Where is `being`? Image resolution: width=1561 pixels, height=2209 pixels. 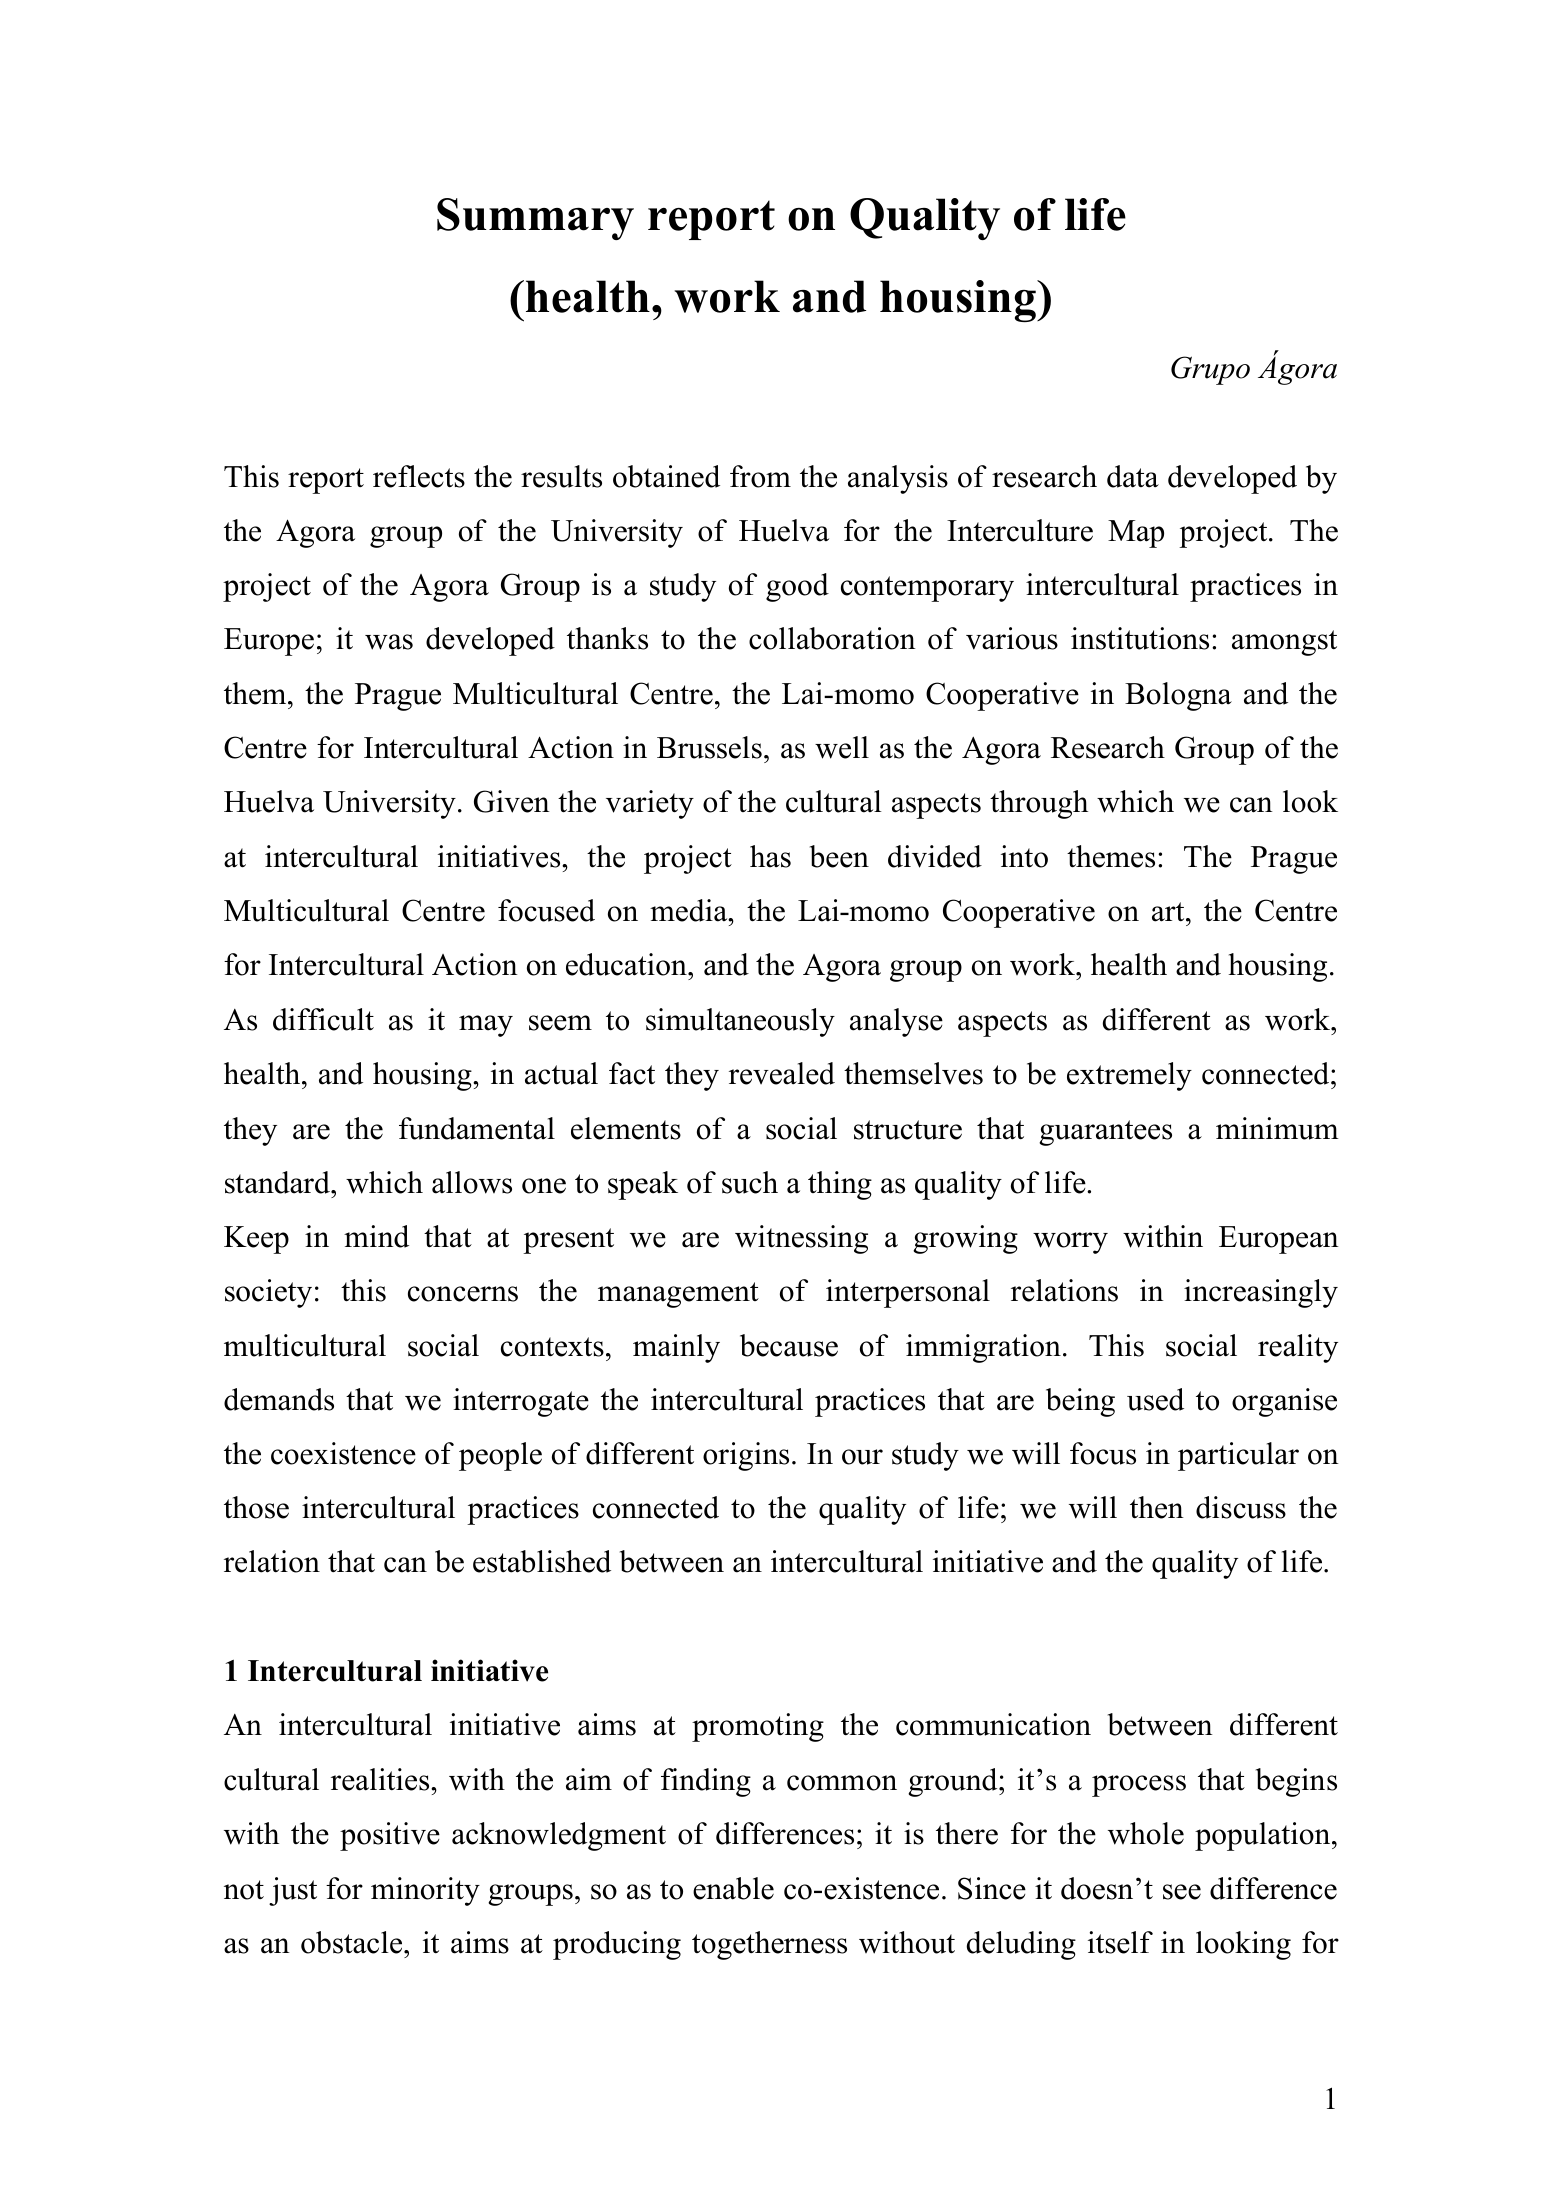
being is located at coordinates (1080, 1402).
